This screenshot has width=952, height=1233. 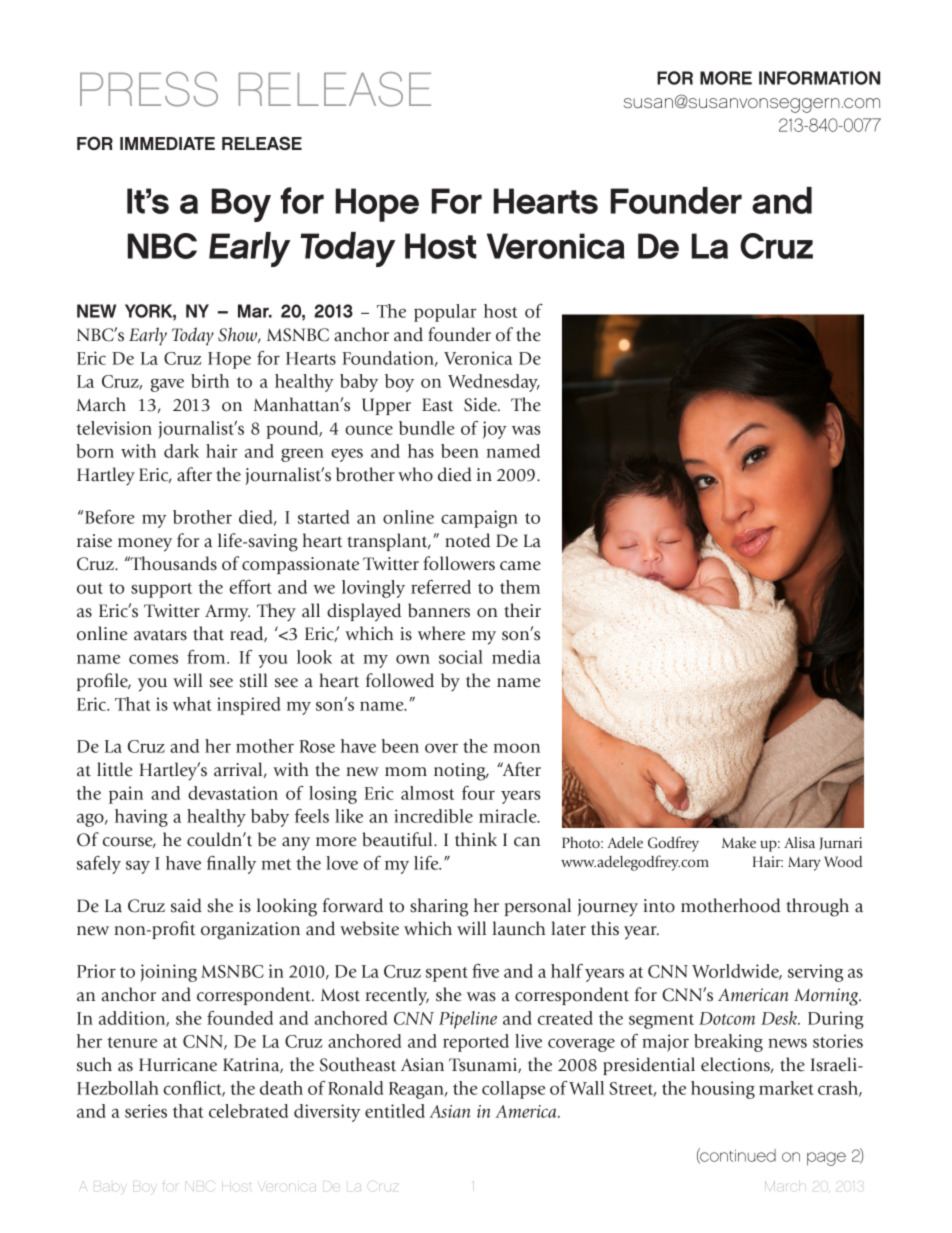 I want to click on series, so click(x=146, y=1111).
